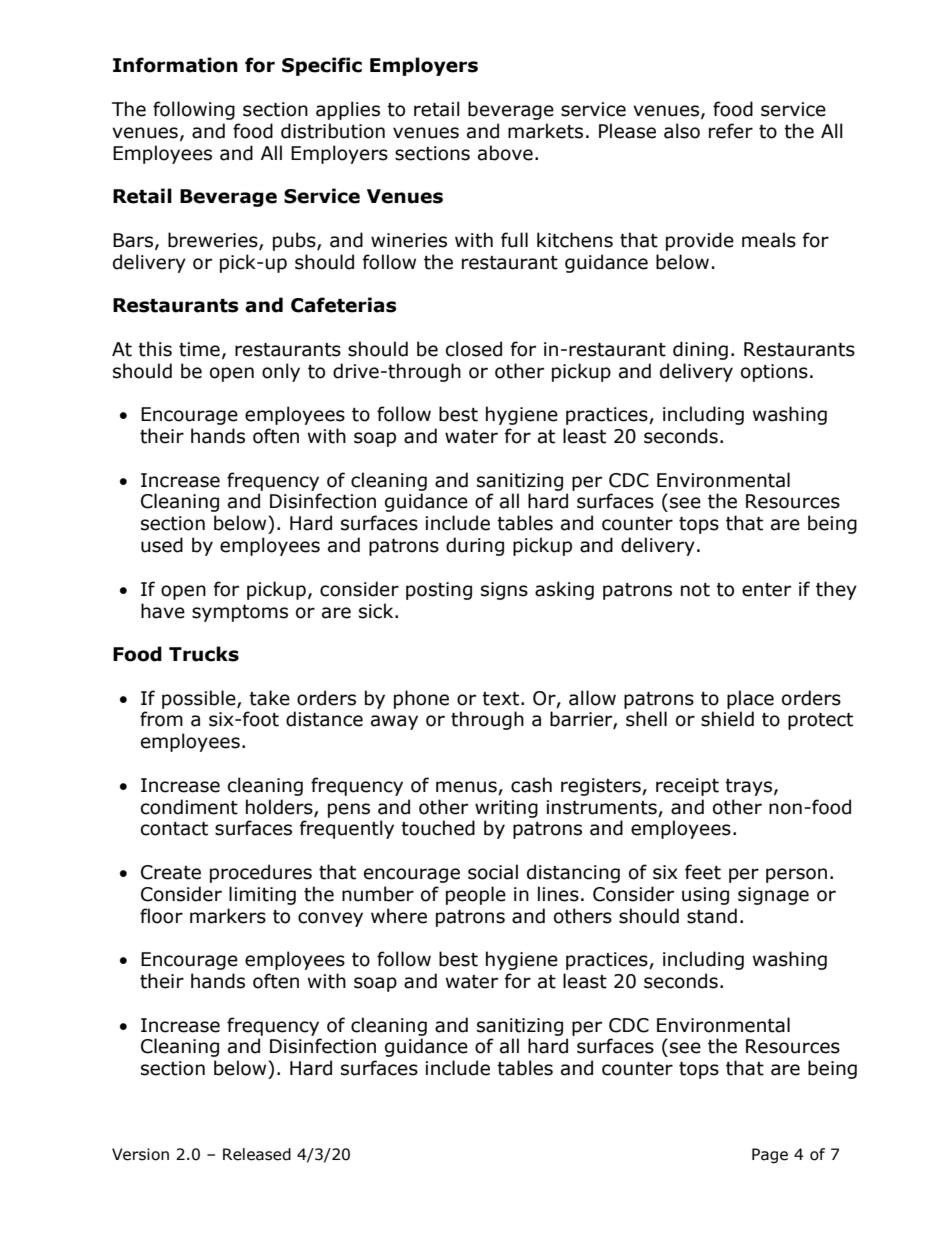 This image has width=952, height=1233. I want to click on enter, so click(766, 590).
